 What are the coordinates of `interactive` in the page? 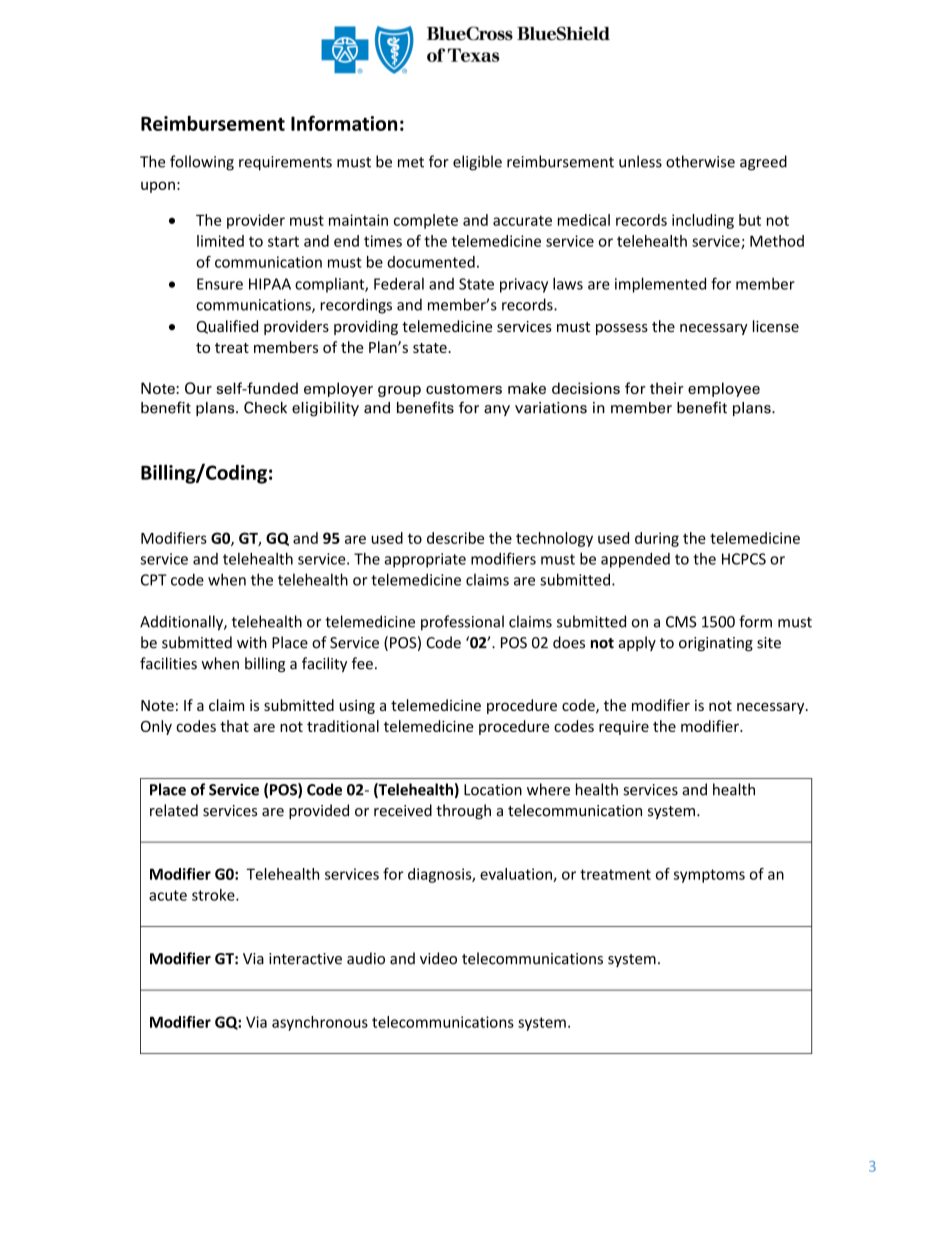 It's located at (305, 959).
